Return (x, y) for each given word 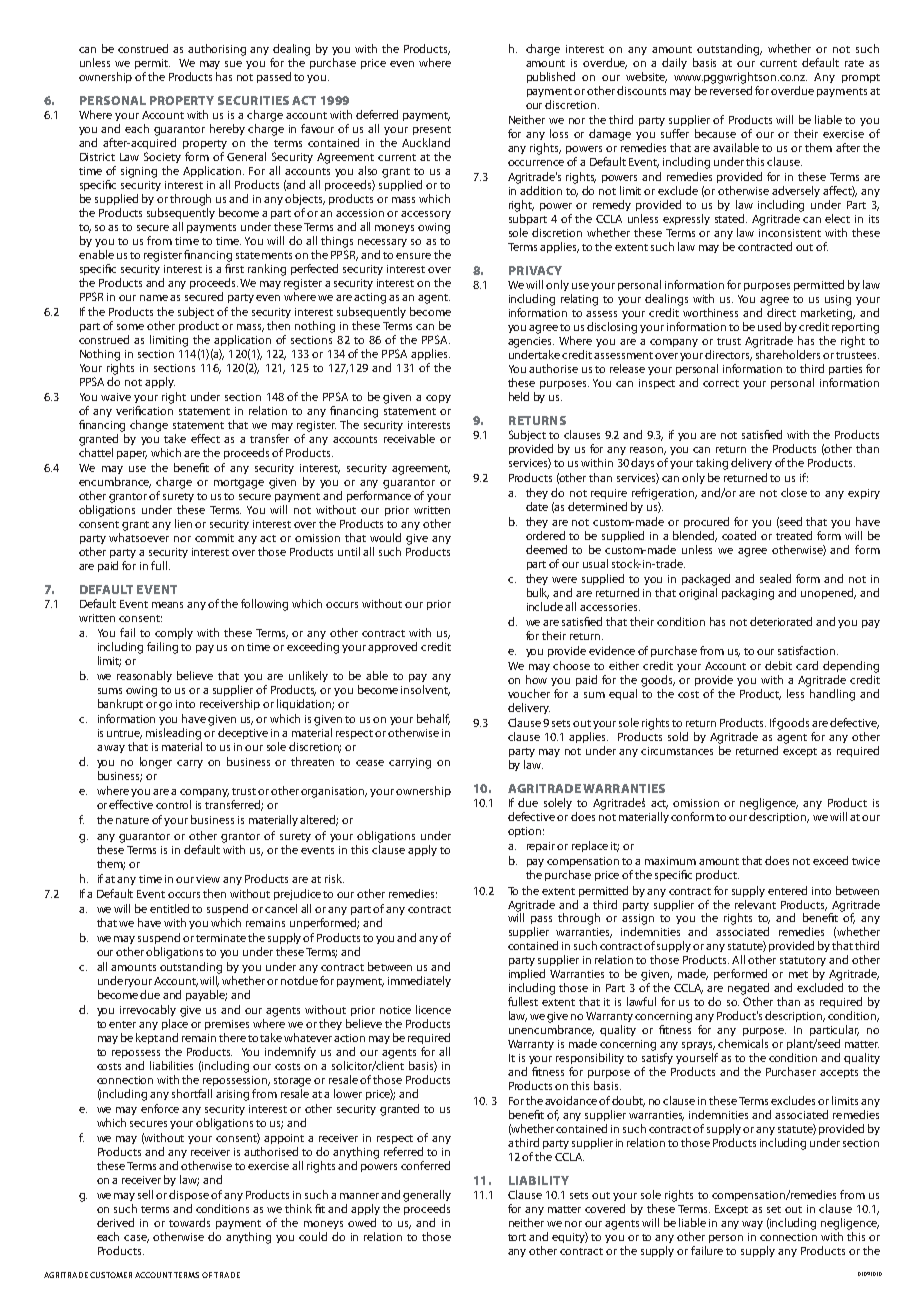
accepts (839, 1073)
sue (233, 64)
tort (517, 1237)
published (551, 77)
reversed (731, 90)
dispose (189, 1195)
